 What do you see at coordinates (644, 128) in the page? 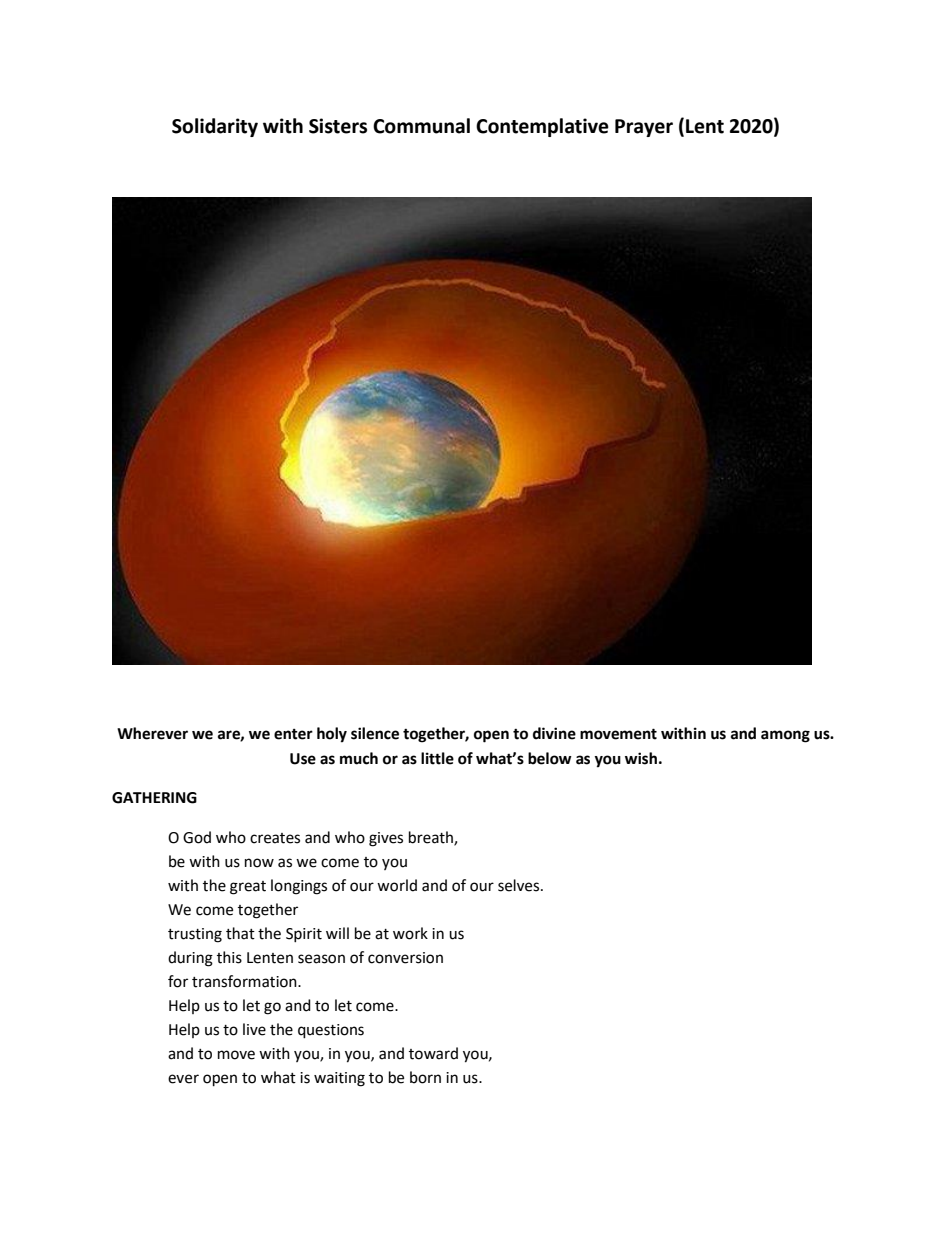
I see `Prayer` at bounding box center [644, 128].
